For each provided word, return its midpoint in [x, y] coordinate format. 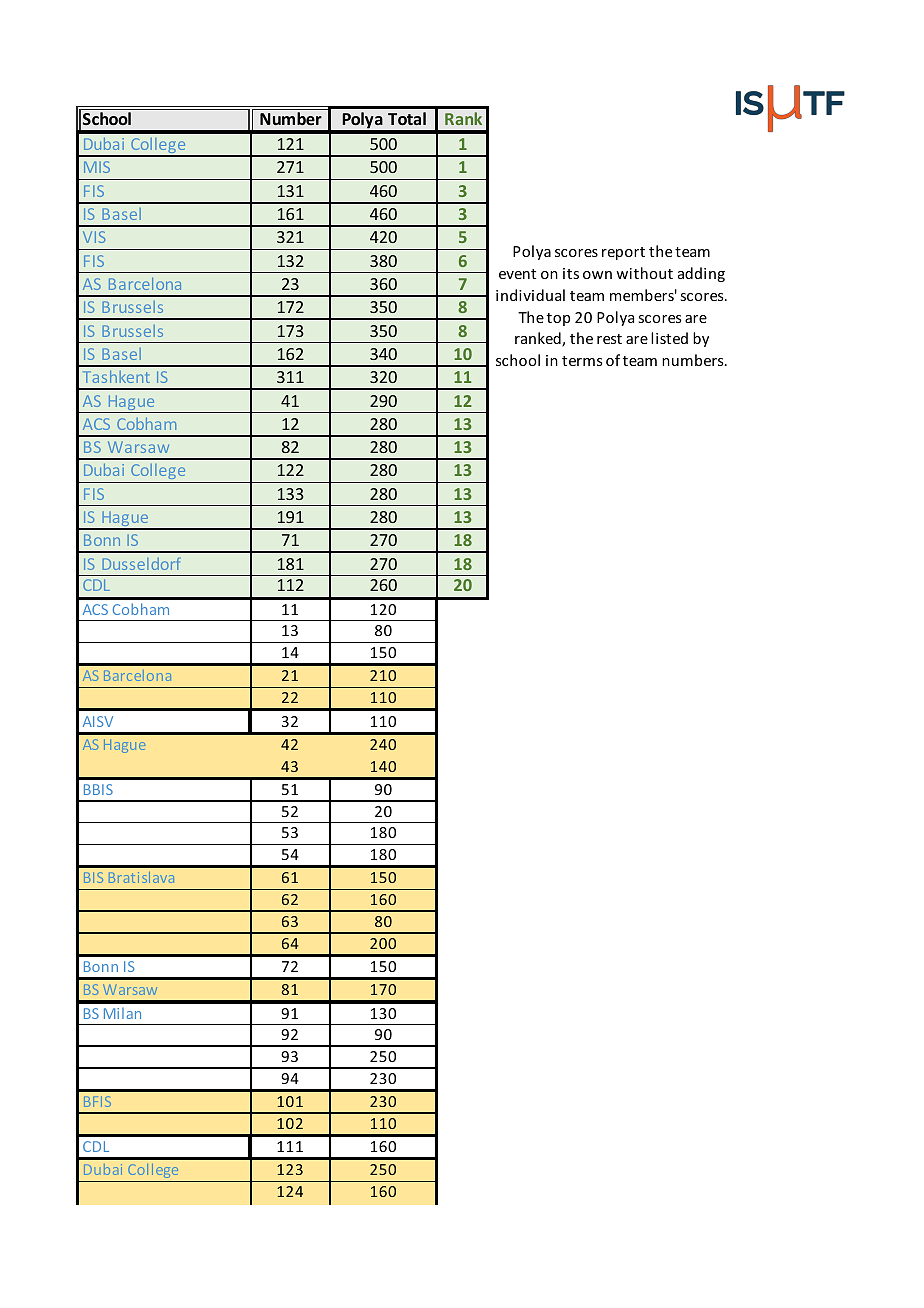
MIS [97, 167]
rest [609, 339]
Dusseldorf [141, 563]
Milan [122, 1013]
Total [407, 118]
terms [582, 361]
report [623, 253]
